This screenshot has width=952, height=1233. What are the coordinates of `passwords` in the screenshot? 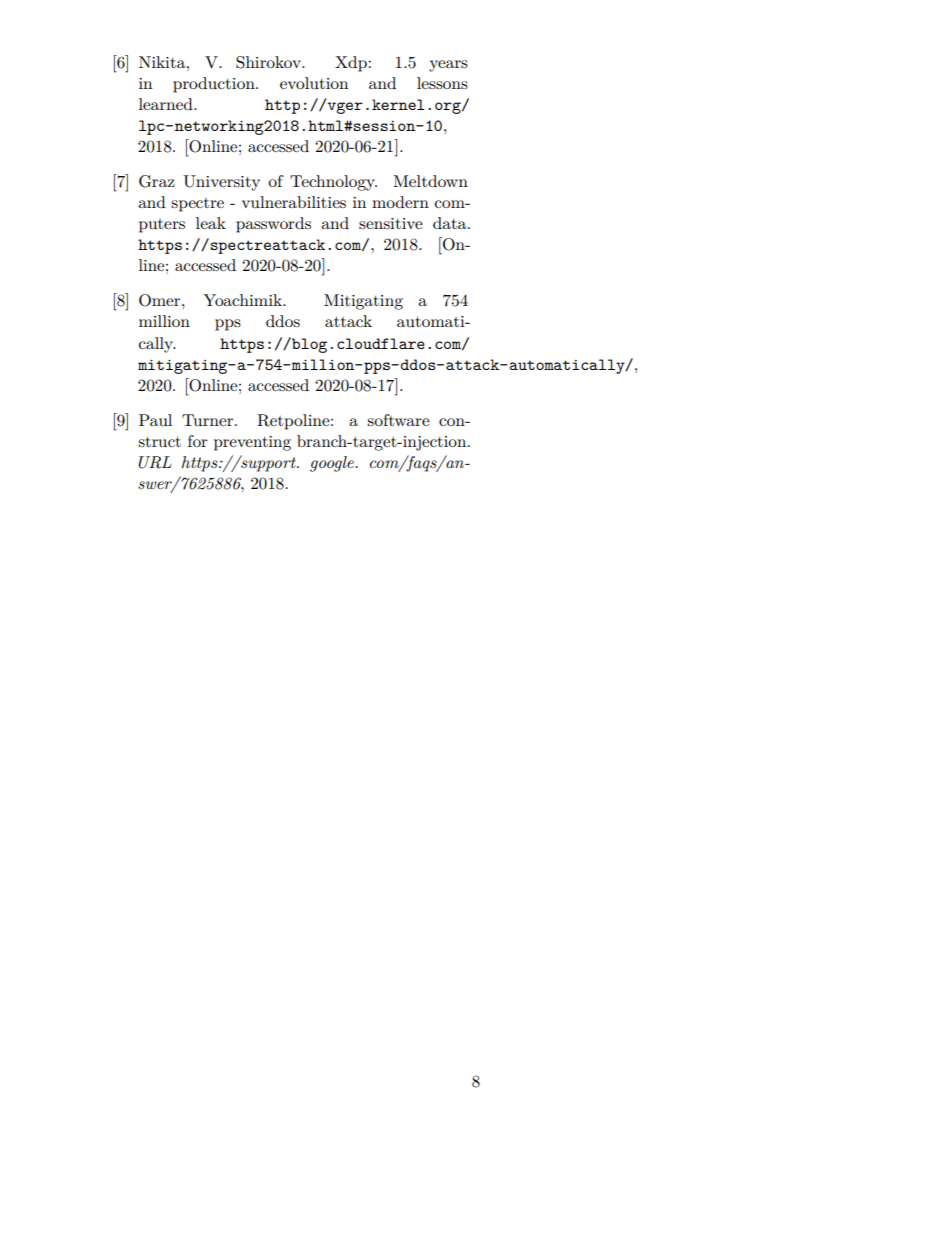 It's located at (273, 225).
